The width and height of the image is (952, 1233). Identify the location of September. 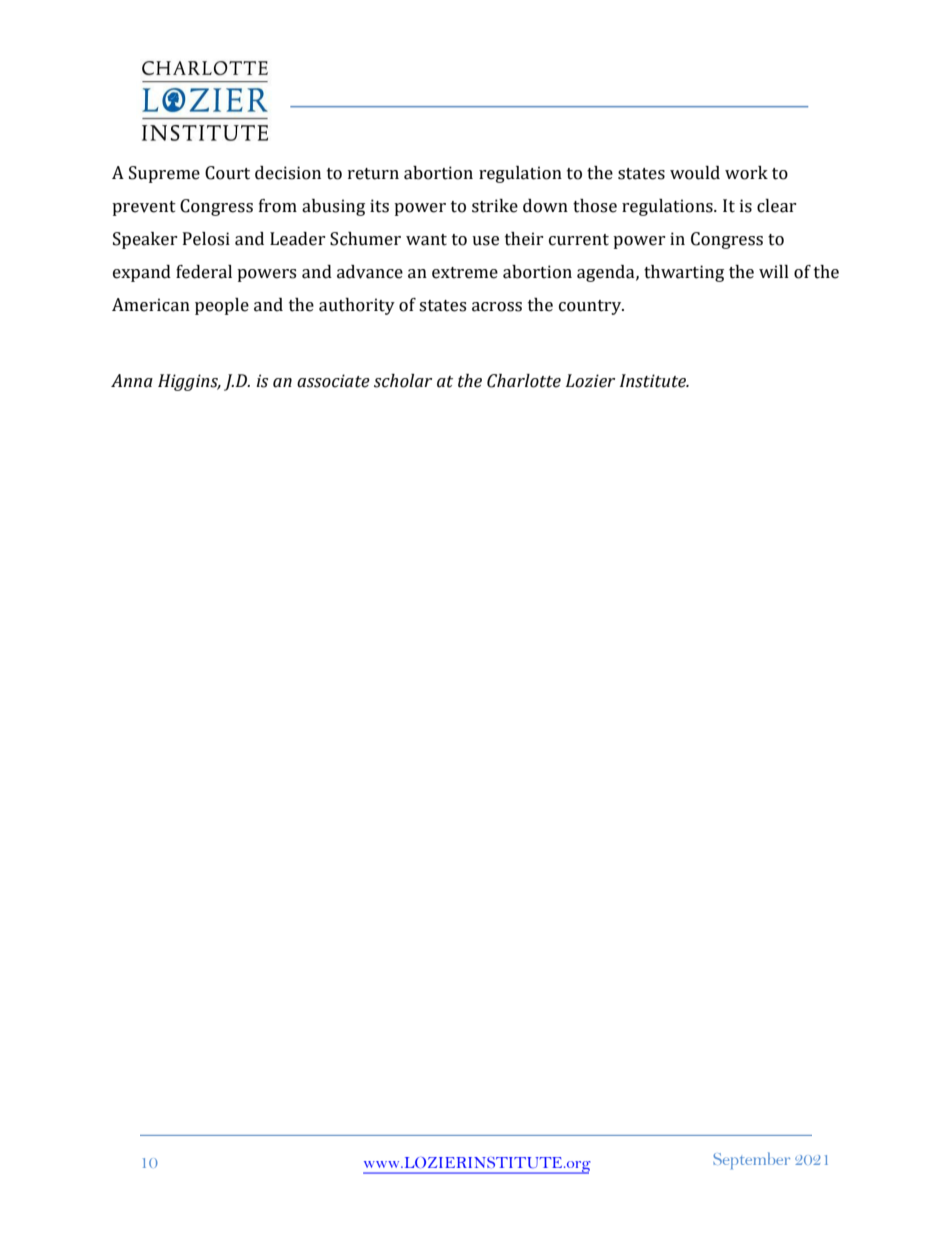
(751, 1160).
